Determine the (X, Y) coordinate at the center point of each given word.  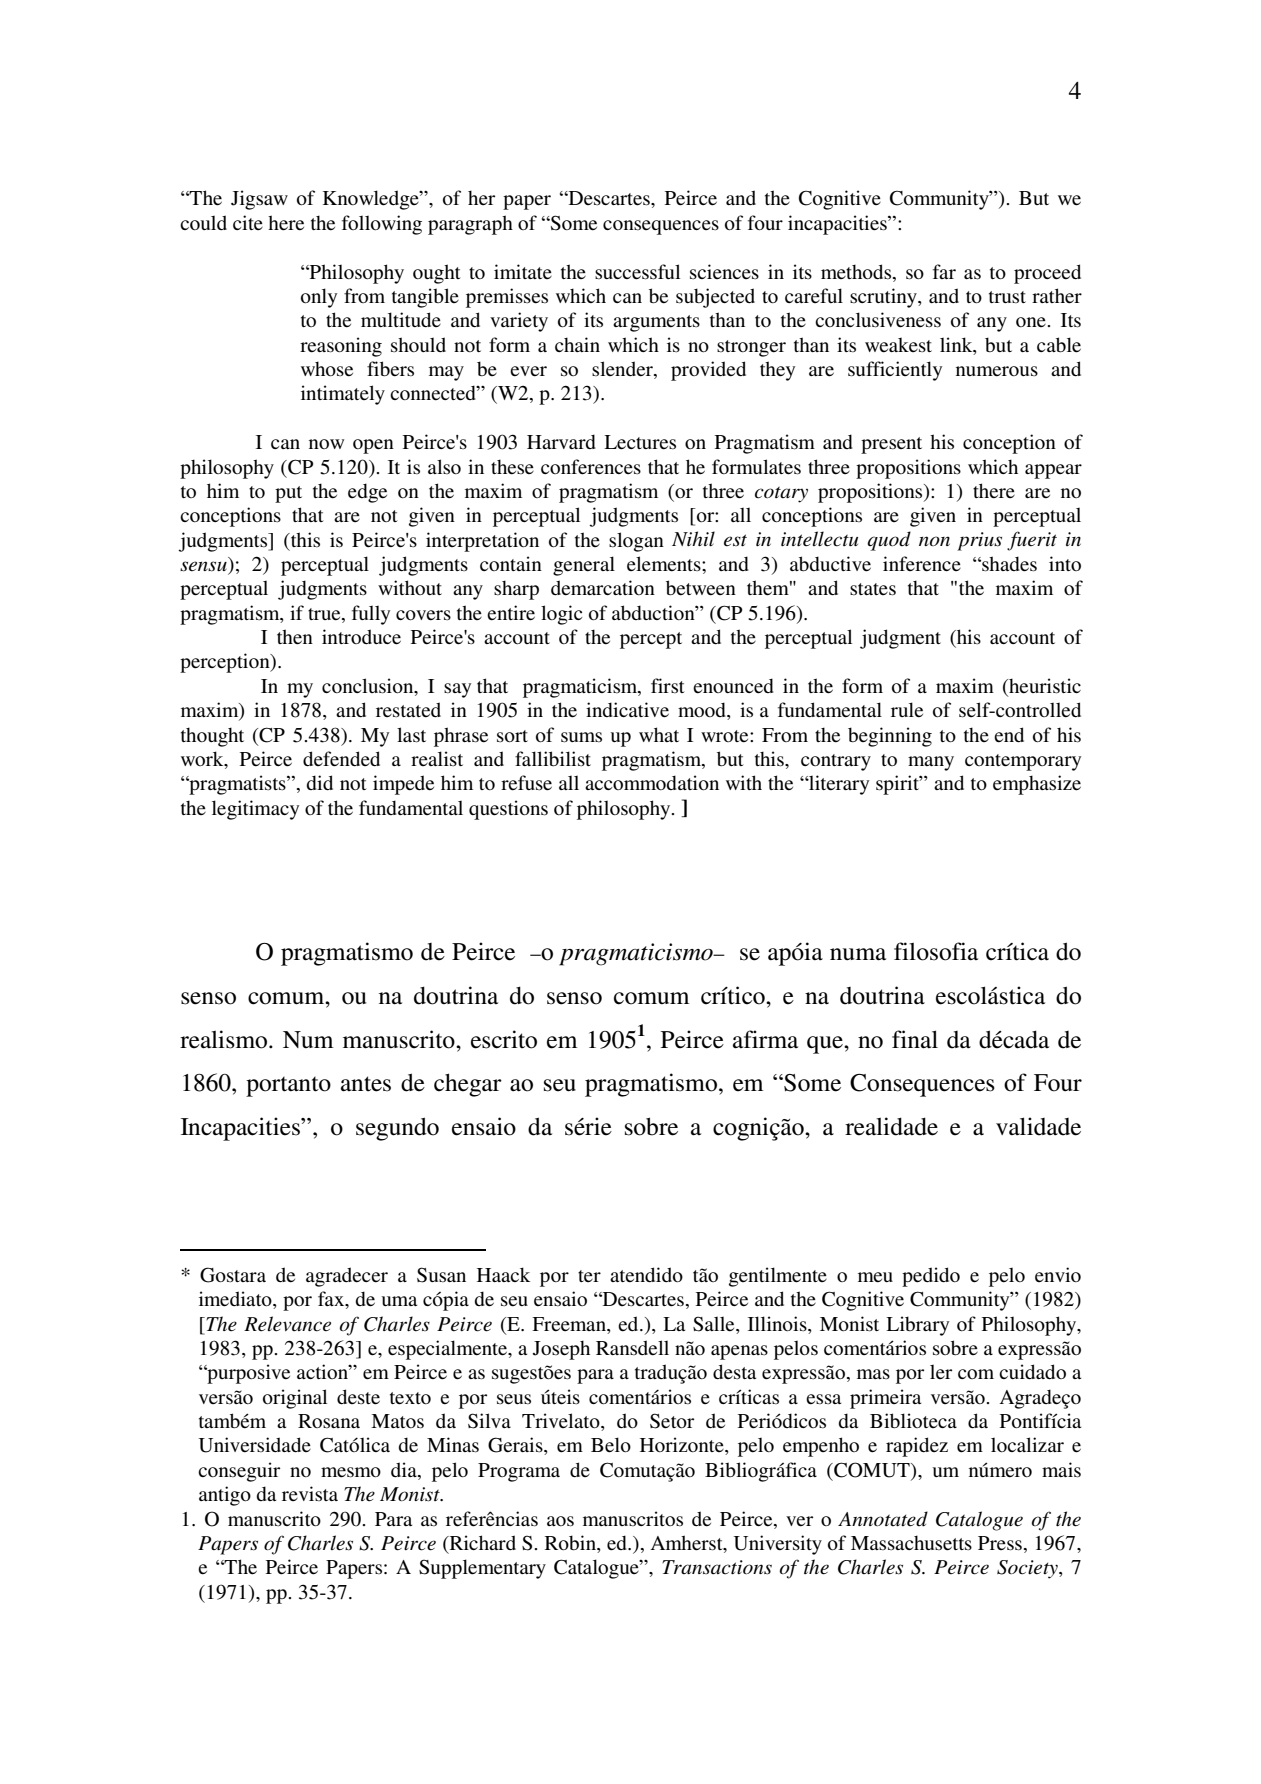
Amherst (687, 1544)
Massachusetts (911, 1543)
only (319, 298)
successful (637, 272)
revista (310, 1493)
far (944, 271)
